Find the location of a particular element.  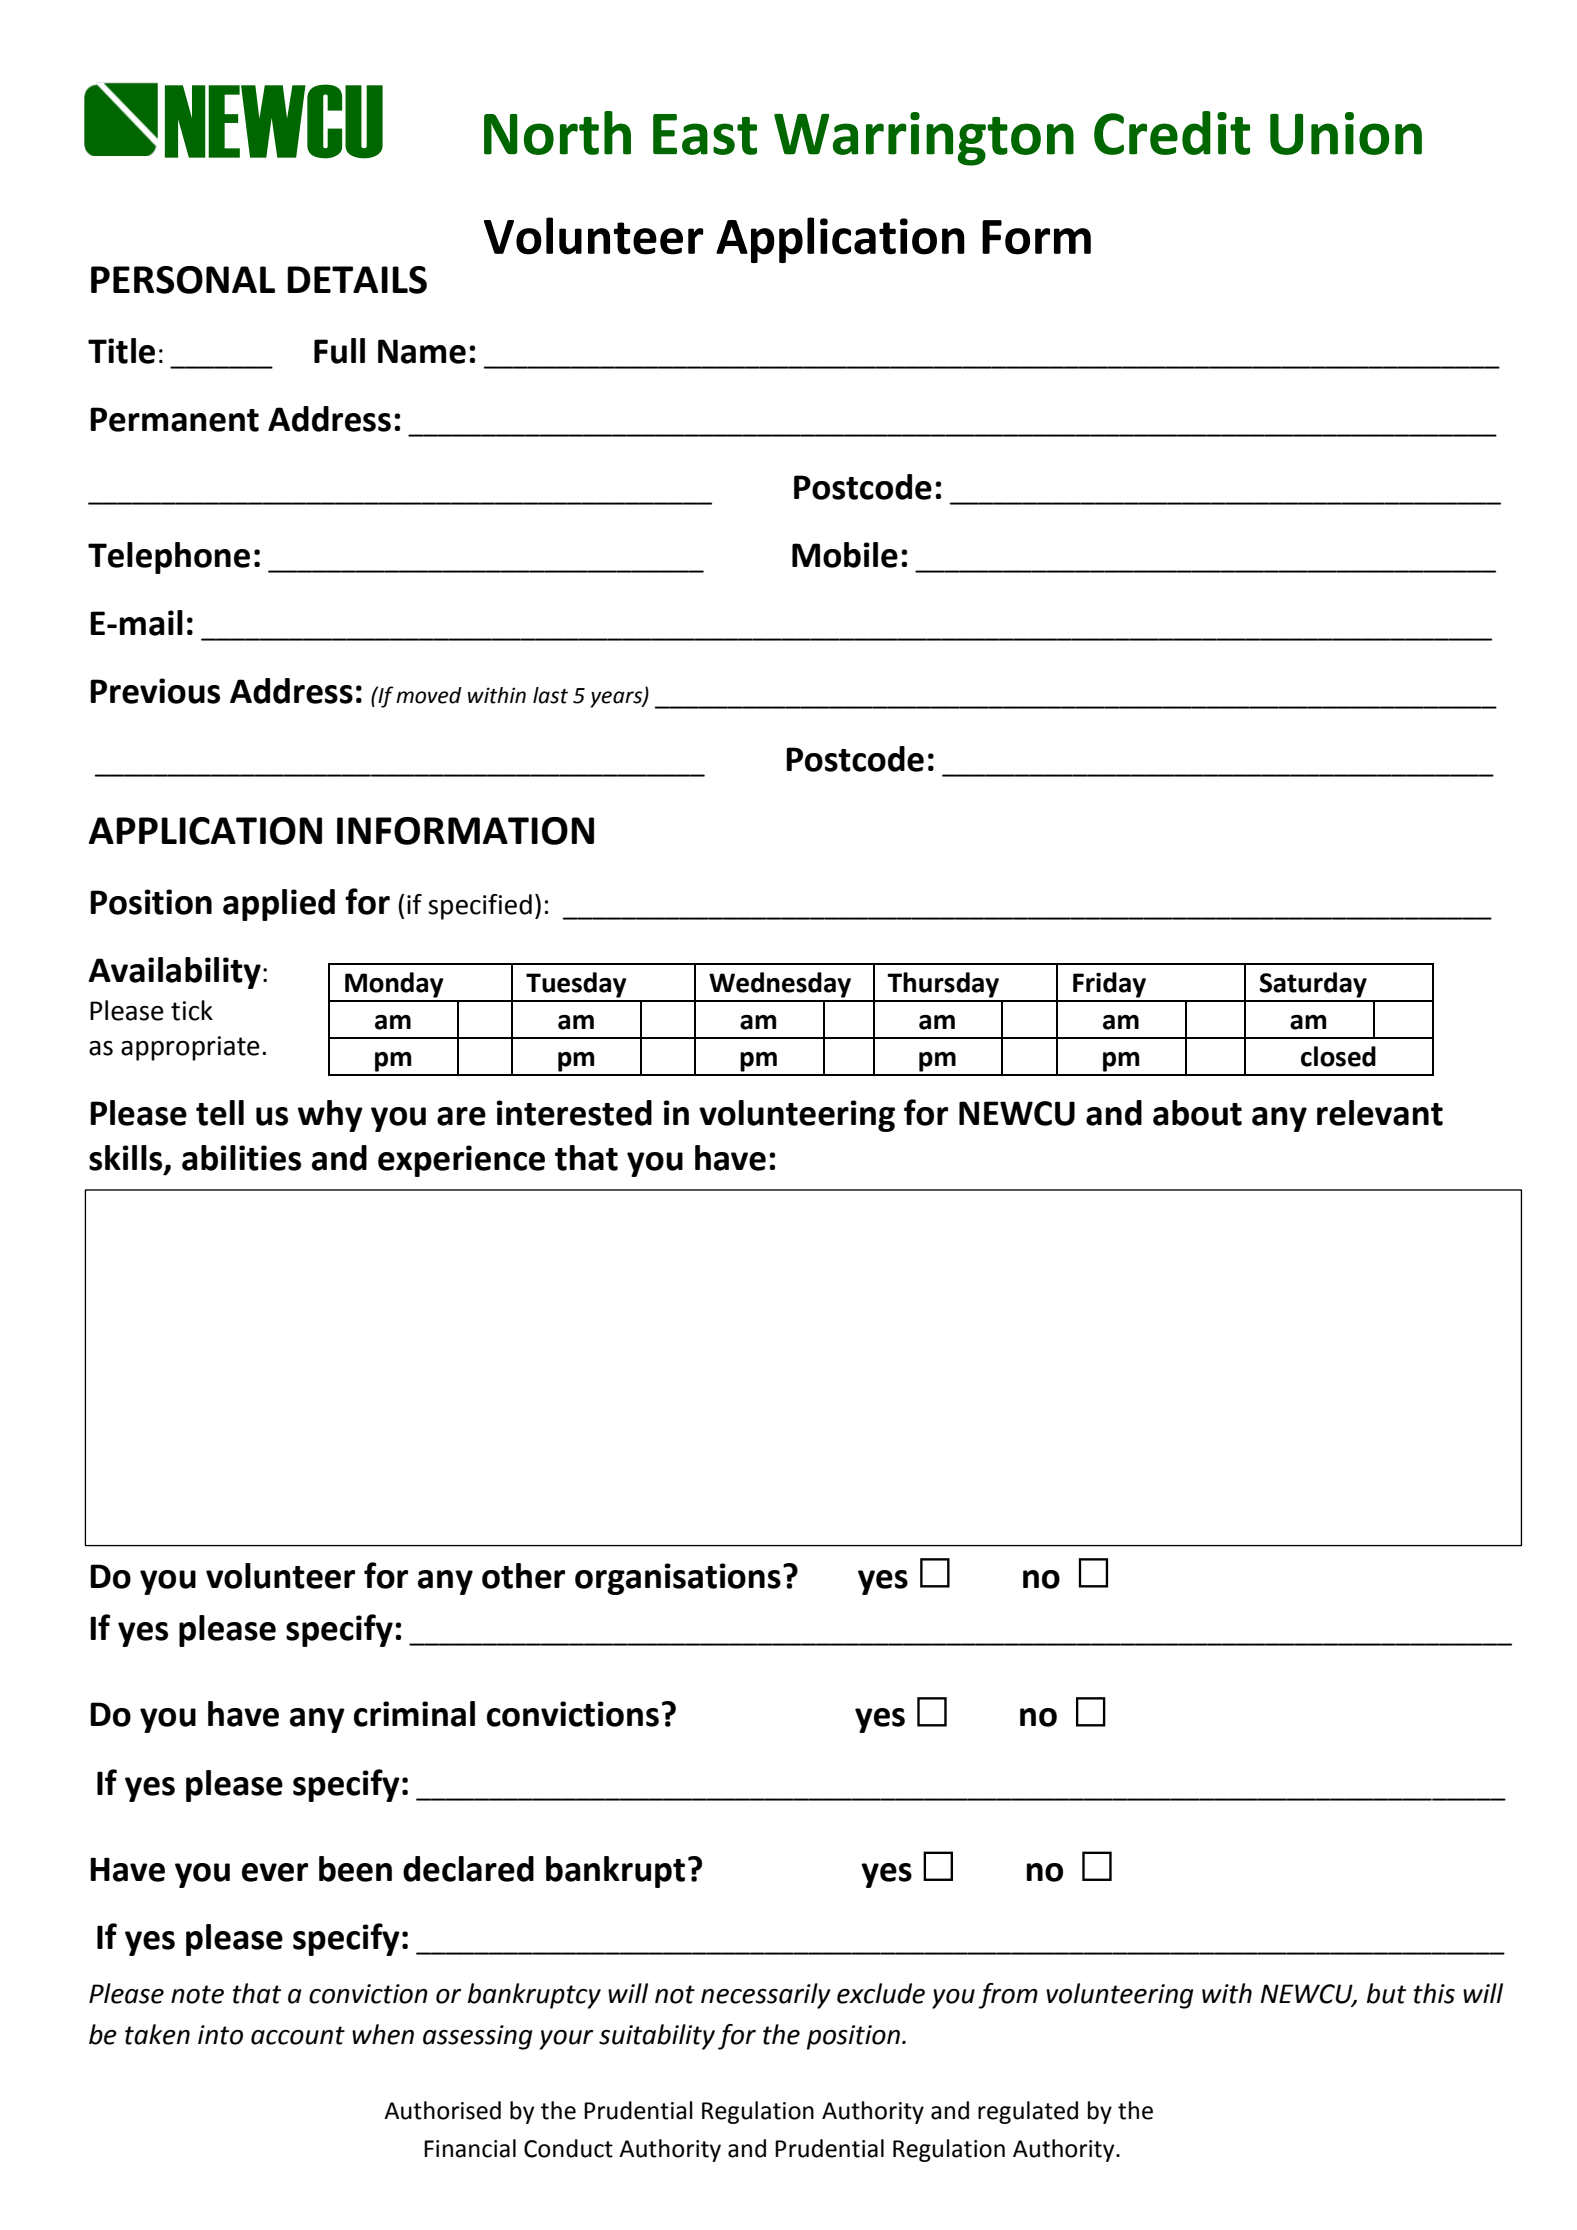

interested is located at coordinates (574, 1113).
